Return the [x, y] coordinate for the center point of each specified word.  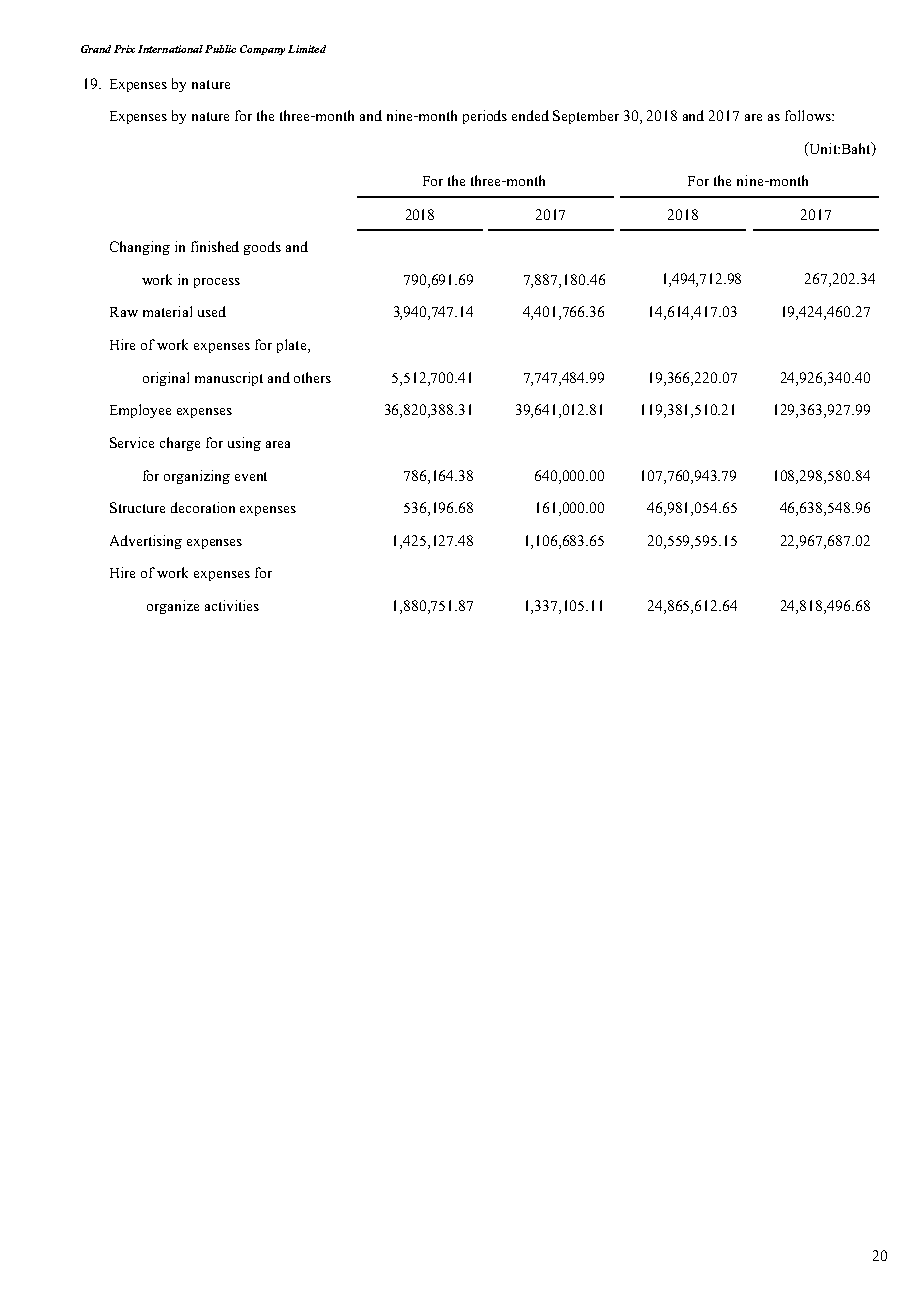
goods [262, 248]
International [170, 49]
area [278, 444]
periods [485, 117]
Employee [140, 411]
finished [215, 246]
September [586, 117]
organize [173, 607]
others [312, 377]
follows [809, 115]
